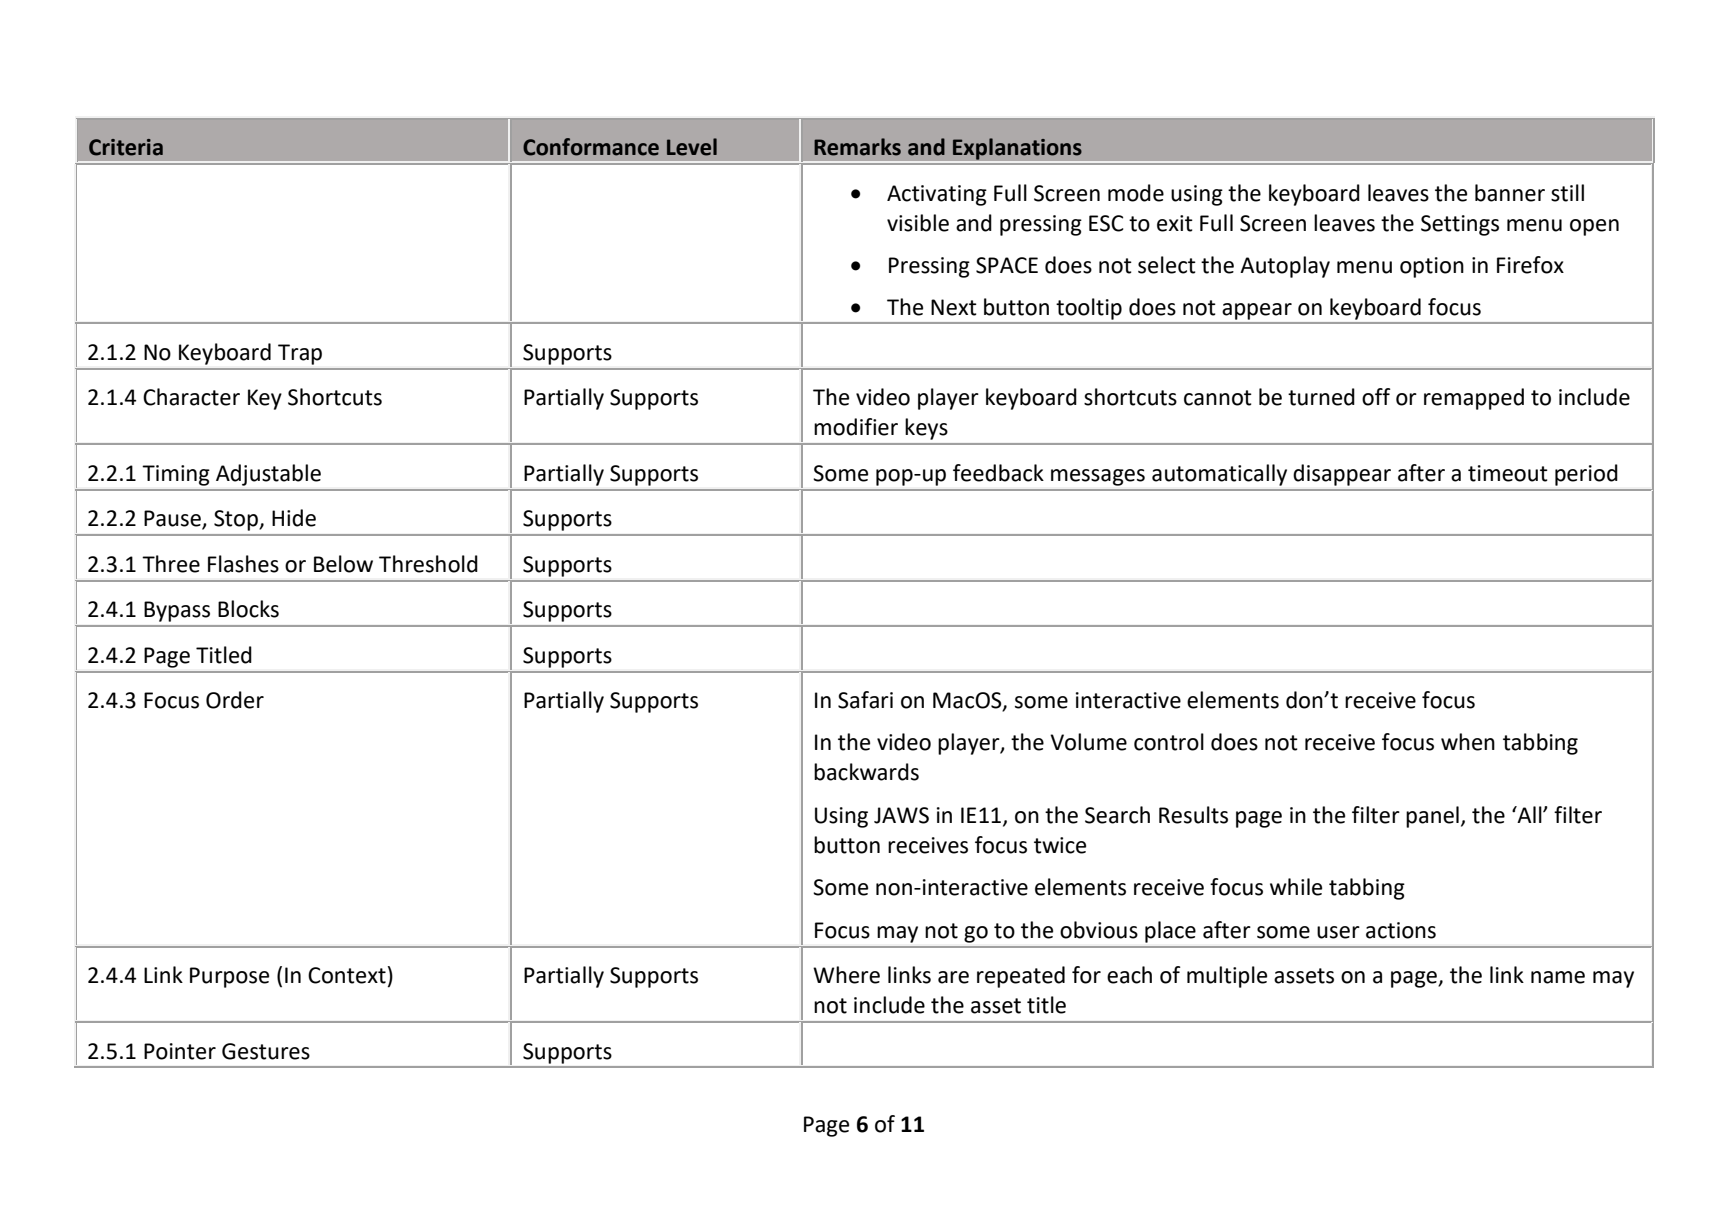  What do you see at coordinates (1508, 473) in the image?
I see `timeout` at bounding box center [1508, 473].
